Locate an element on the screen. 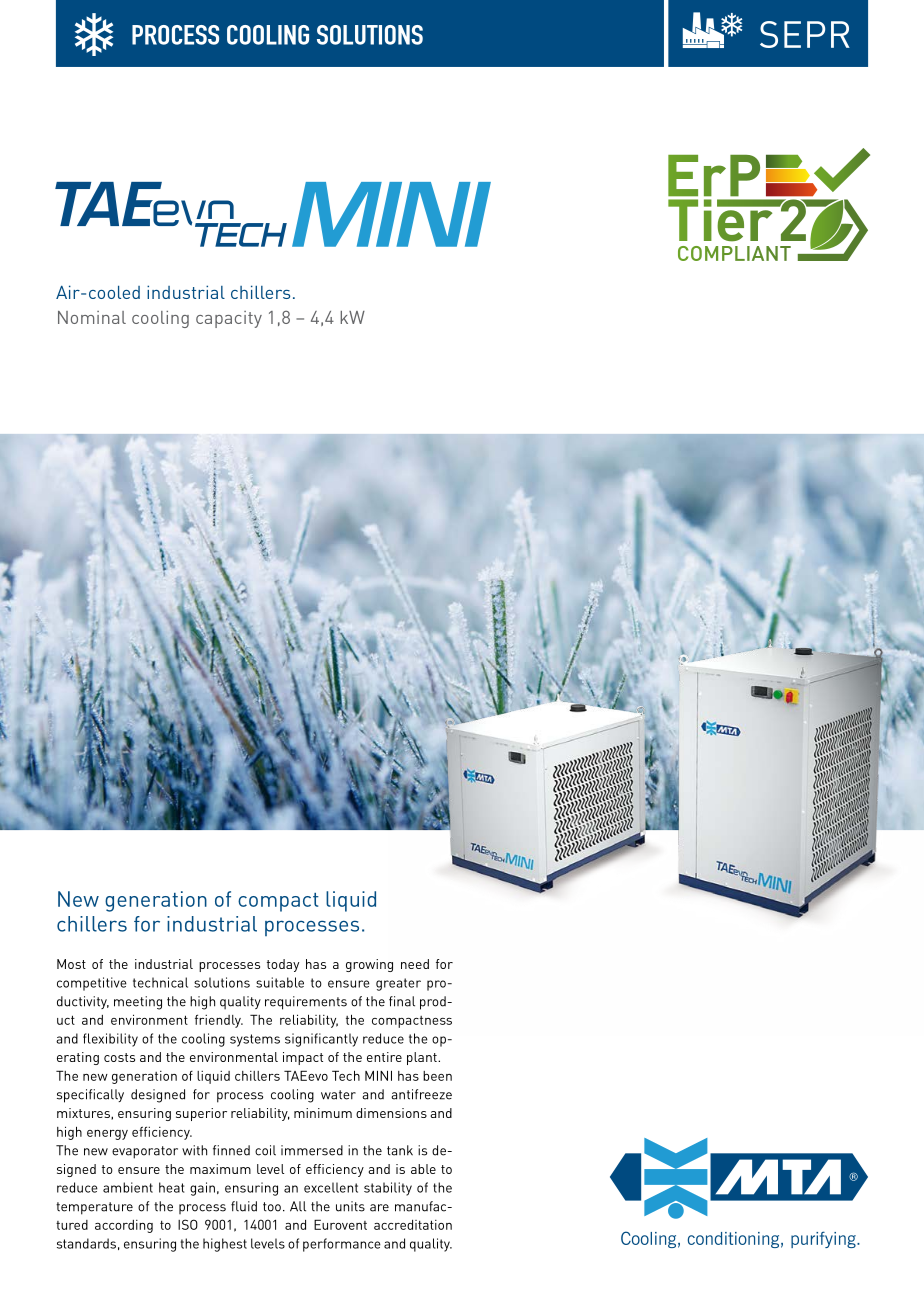 The image size is (924, 1308). Nominal is located at coordinates (92, 317).
